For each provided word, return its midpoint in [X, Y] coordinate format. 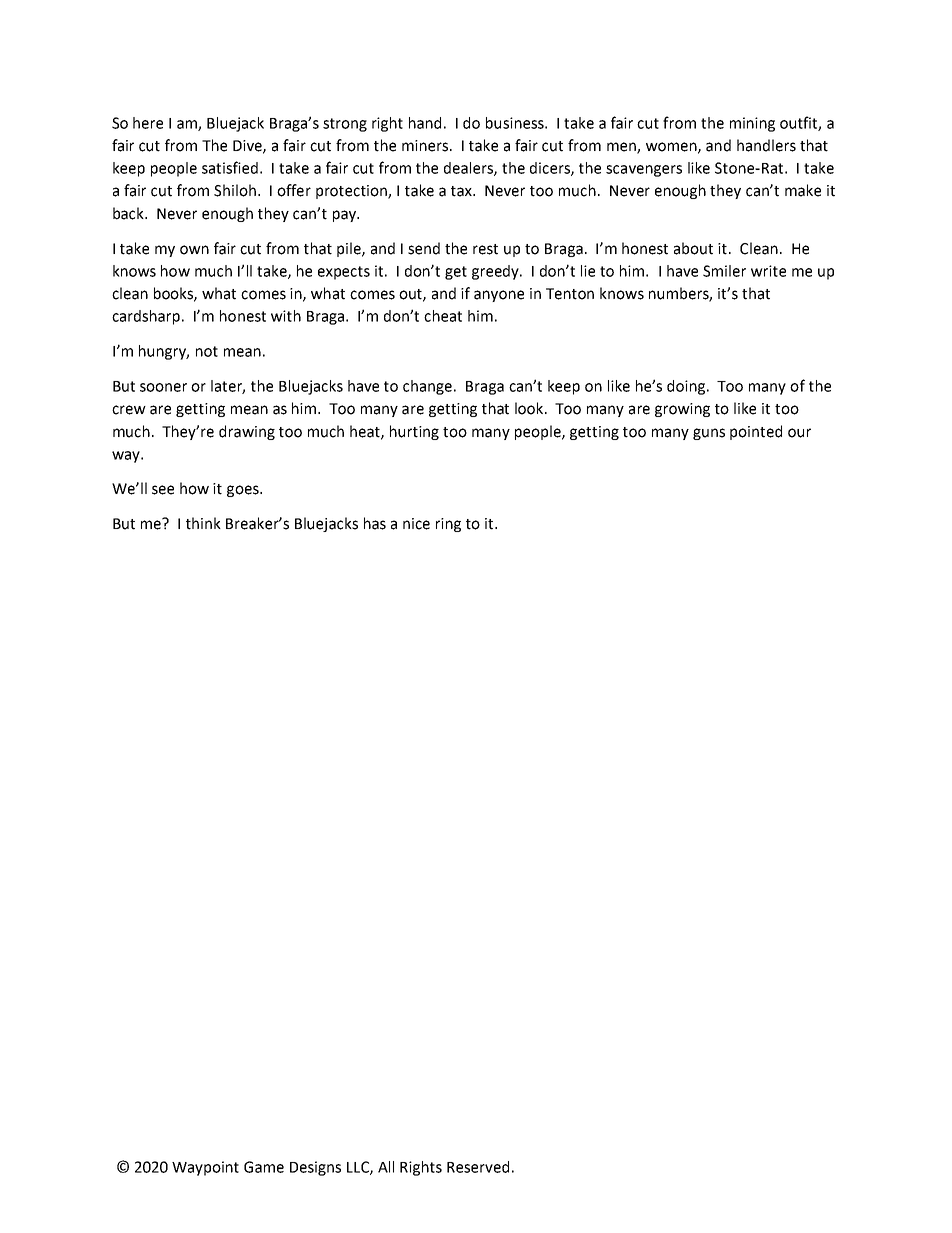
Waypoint [205, 1168]
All [386, 1167]
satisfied [230, 167]
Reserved [478, 1167]
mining [752, 124]
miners [426, 146]
